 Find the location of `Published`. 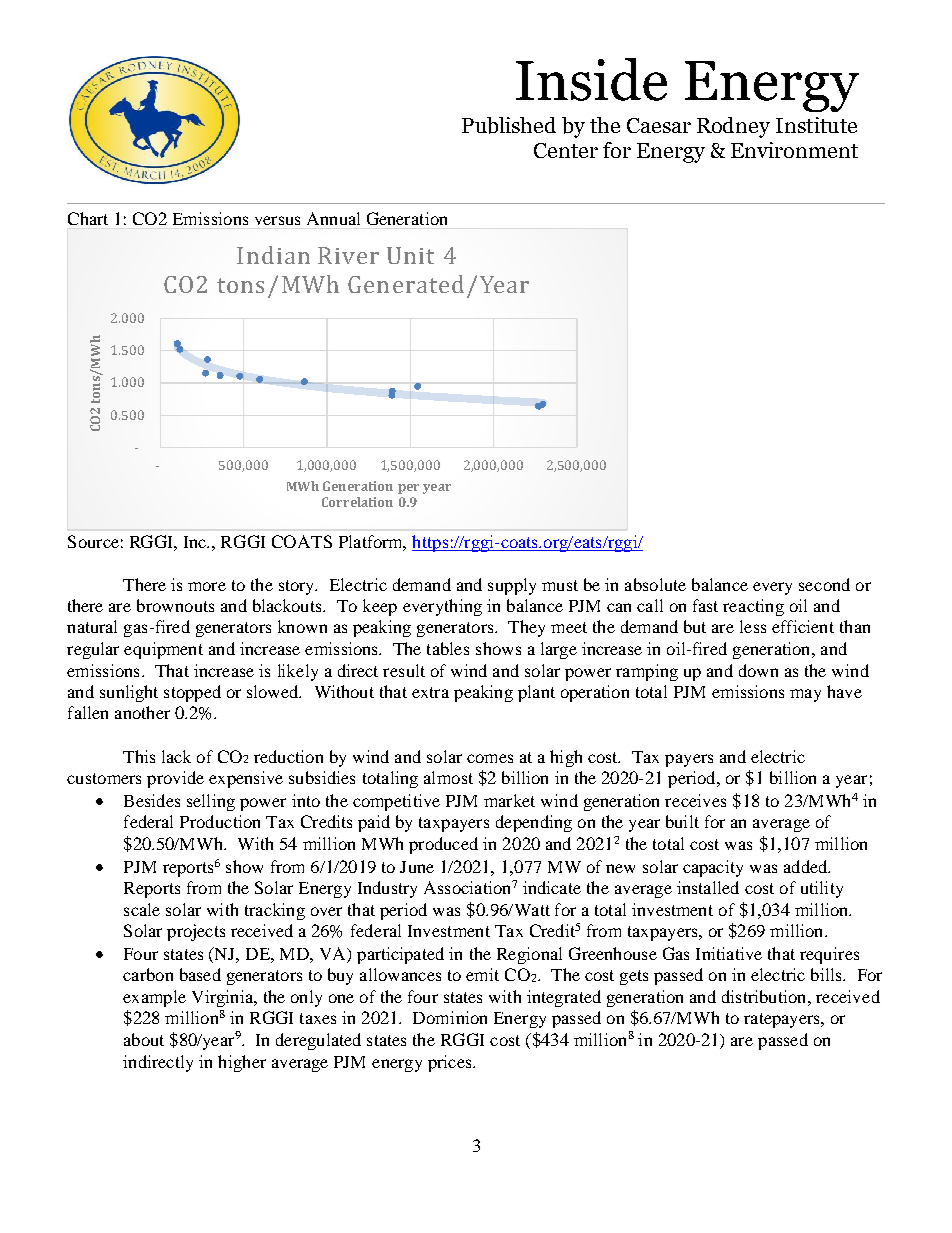

Published is located at coordinates (509, 125).
